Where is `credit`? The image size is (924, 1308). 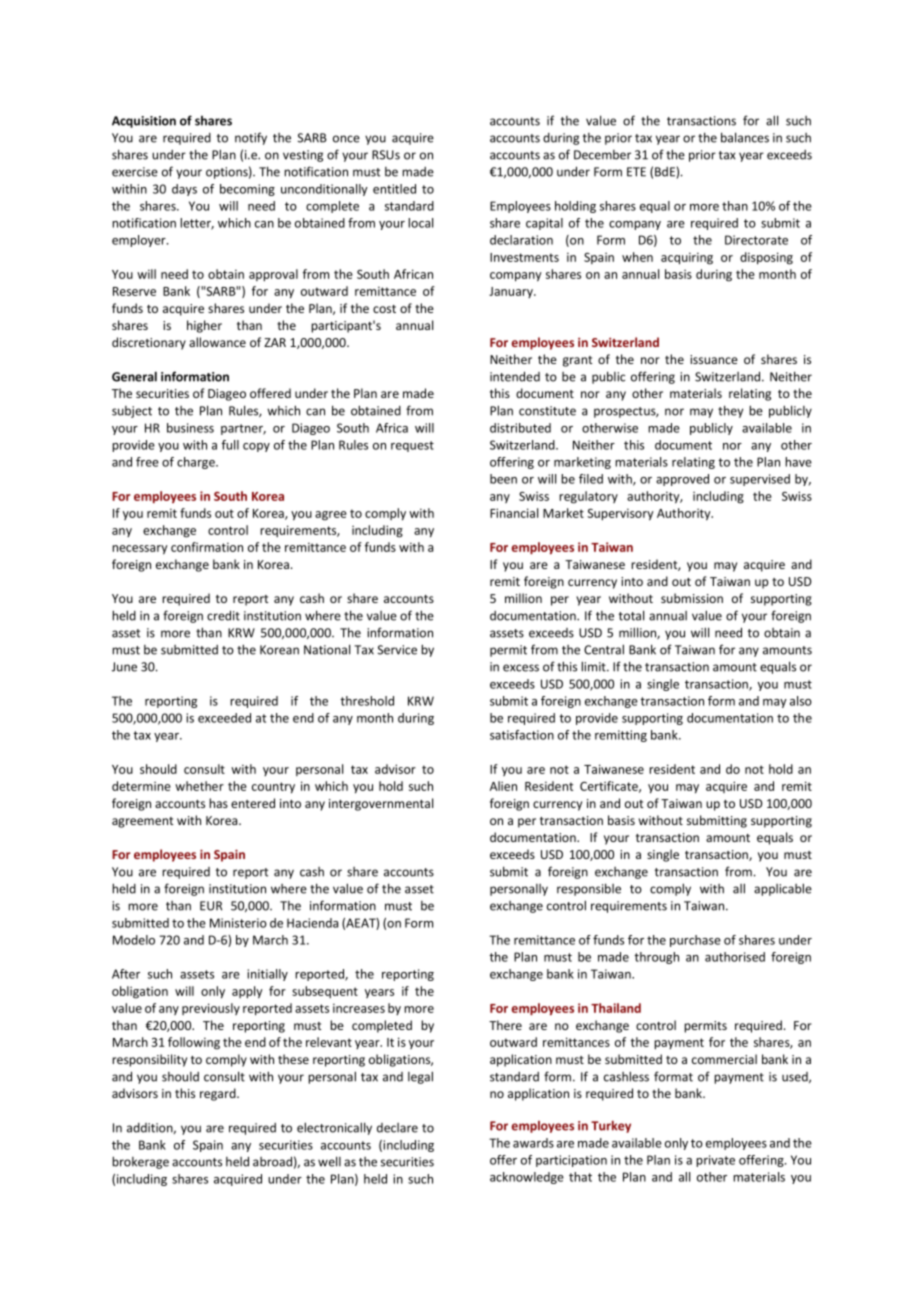 credit is located at coordinates (223, 615).
